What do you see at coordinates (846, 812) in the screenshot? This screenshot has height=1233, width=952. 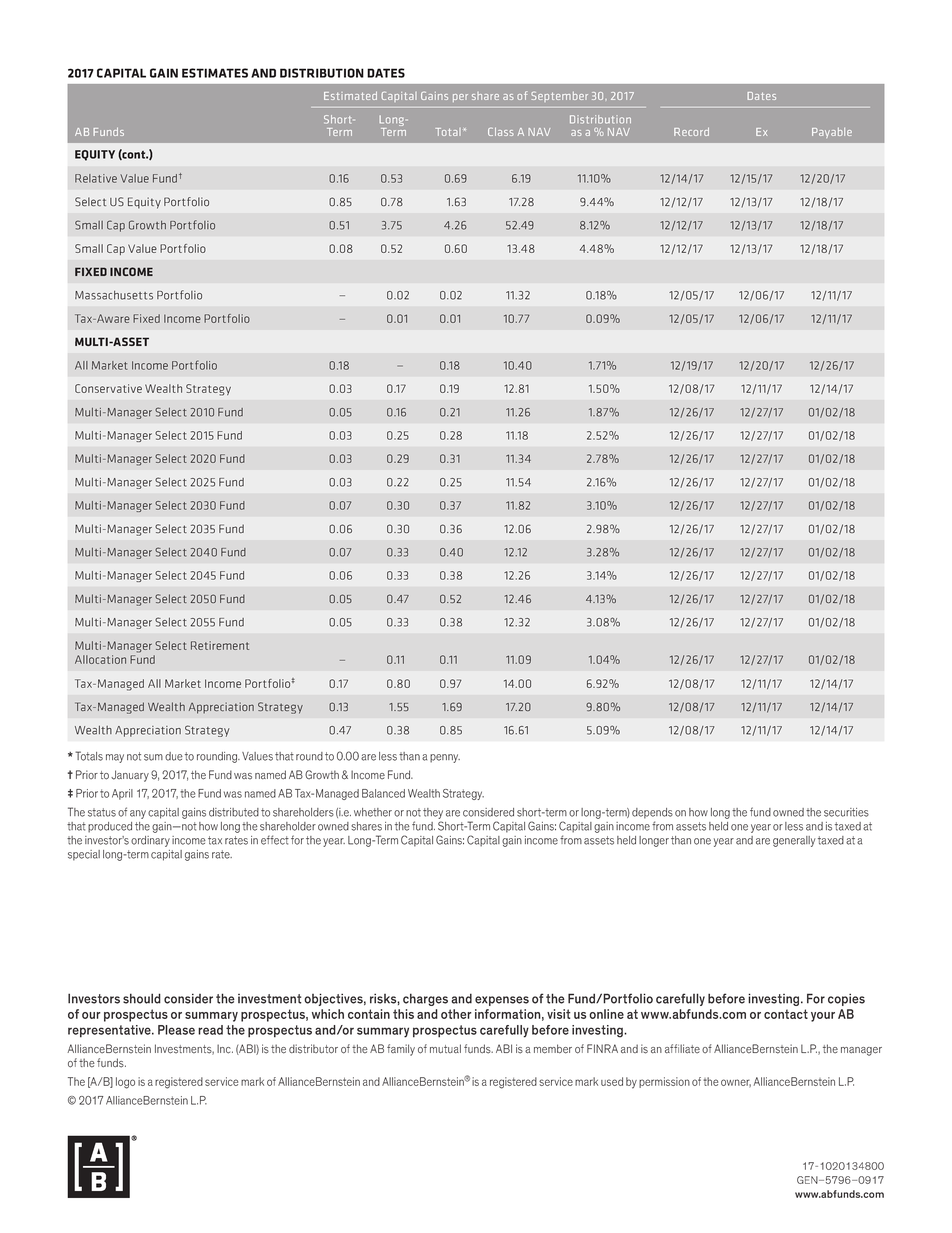 I see `securities` at bounding box center [846, 812].
